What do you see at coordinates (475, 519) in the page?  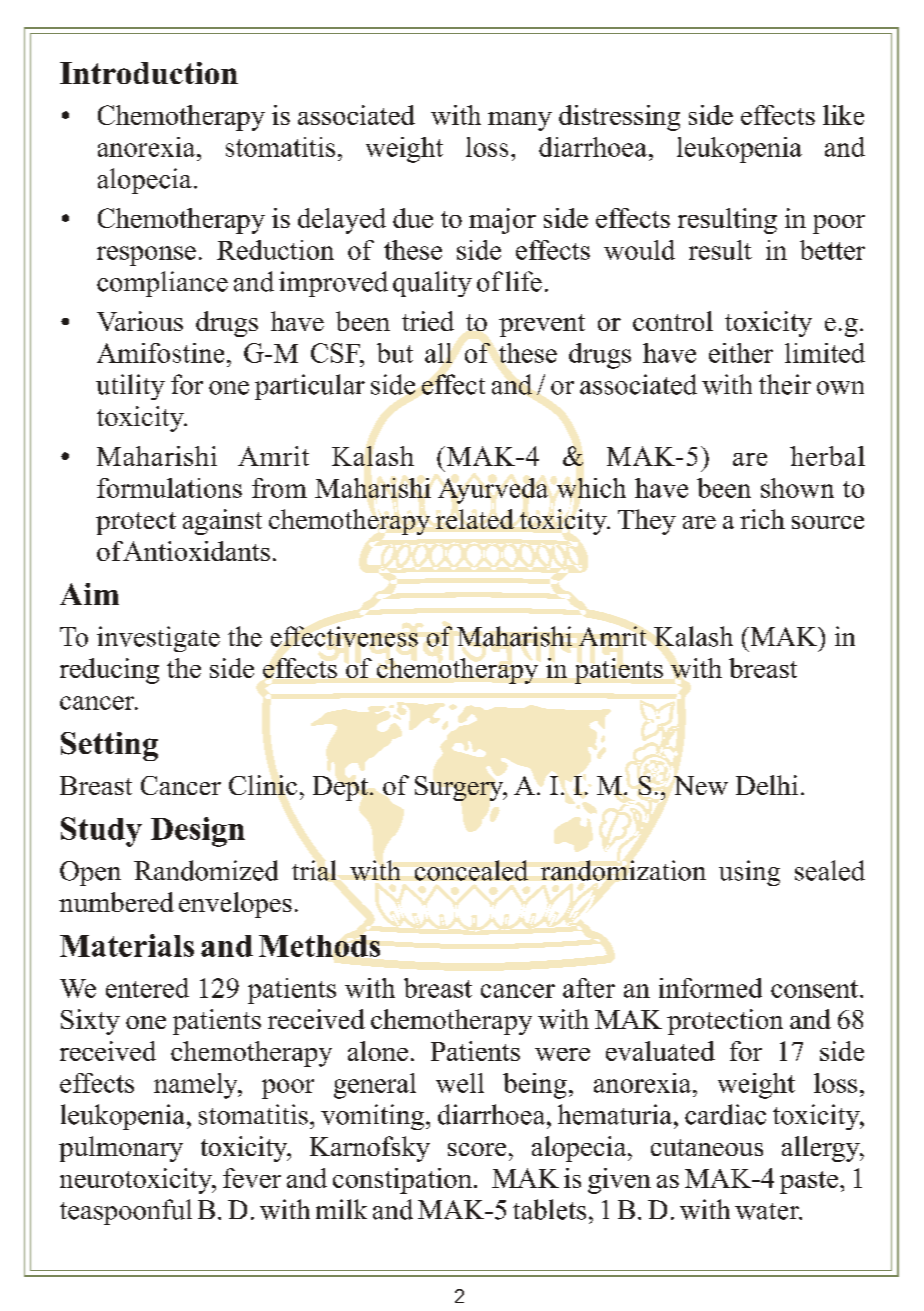 I see `related` at bounding box center [475, 519].
